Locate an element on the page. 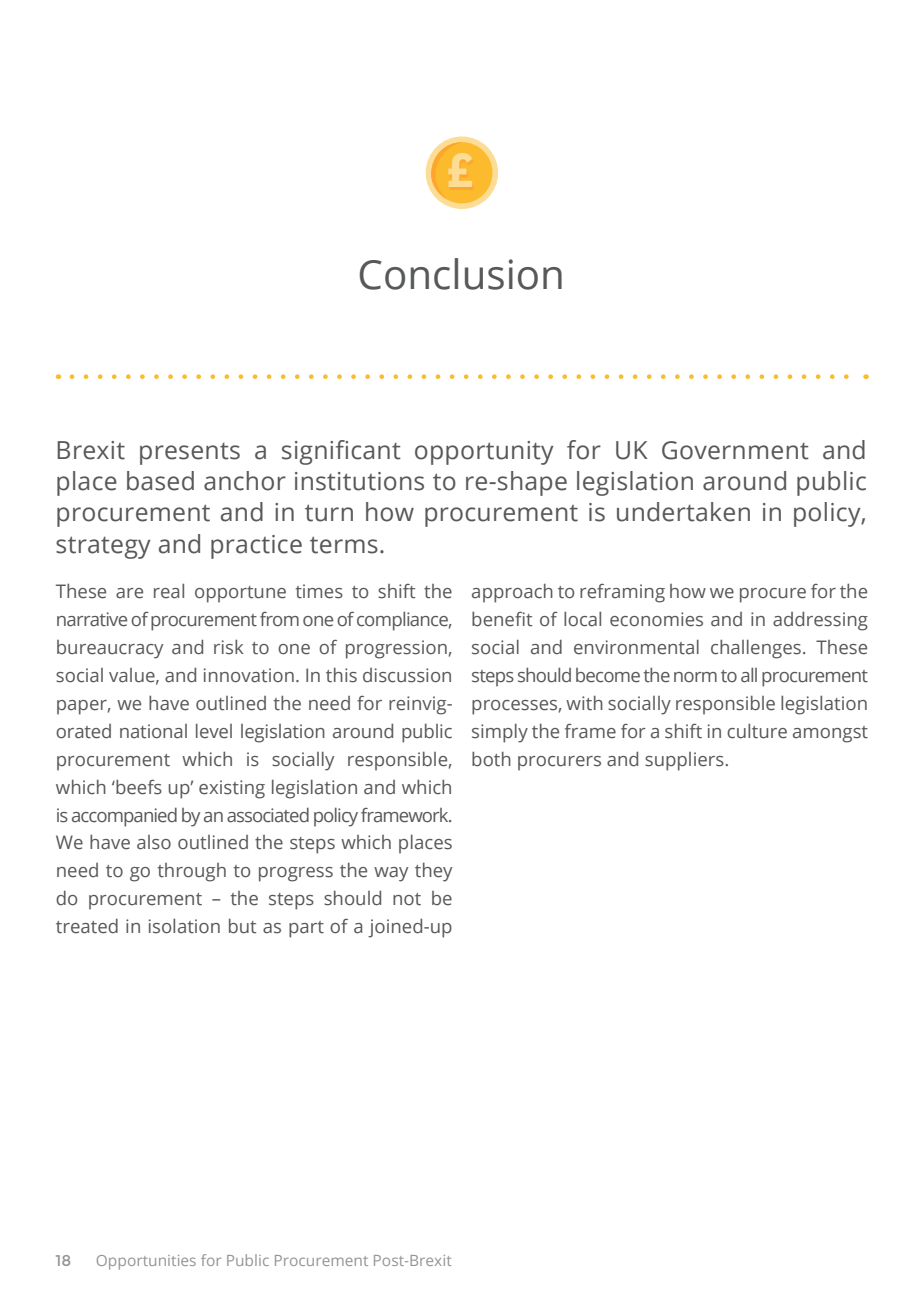  presents is located at coordinates (190, 453).
